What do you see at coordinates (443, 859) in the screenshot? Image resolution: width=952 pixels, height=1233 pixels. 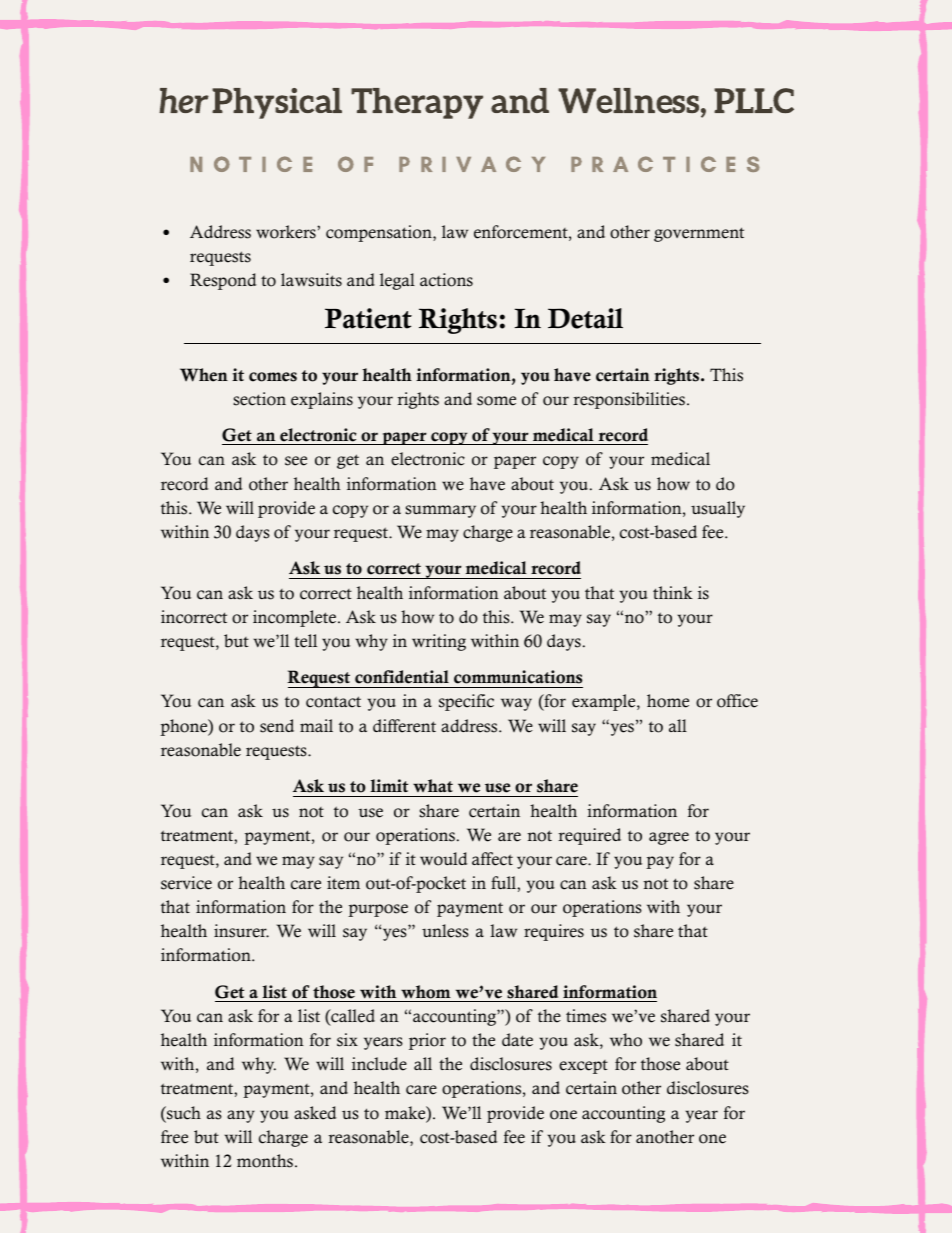 I see `would` at bounding box center [443, 859].
